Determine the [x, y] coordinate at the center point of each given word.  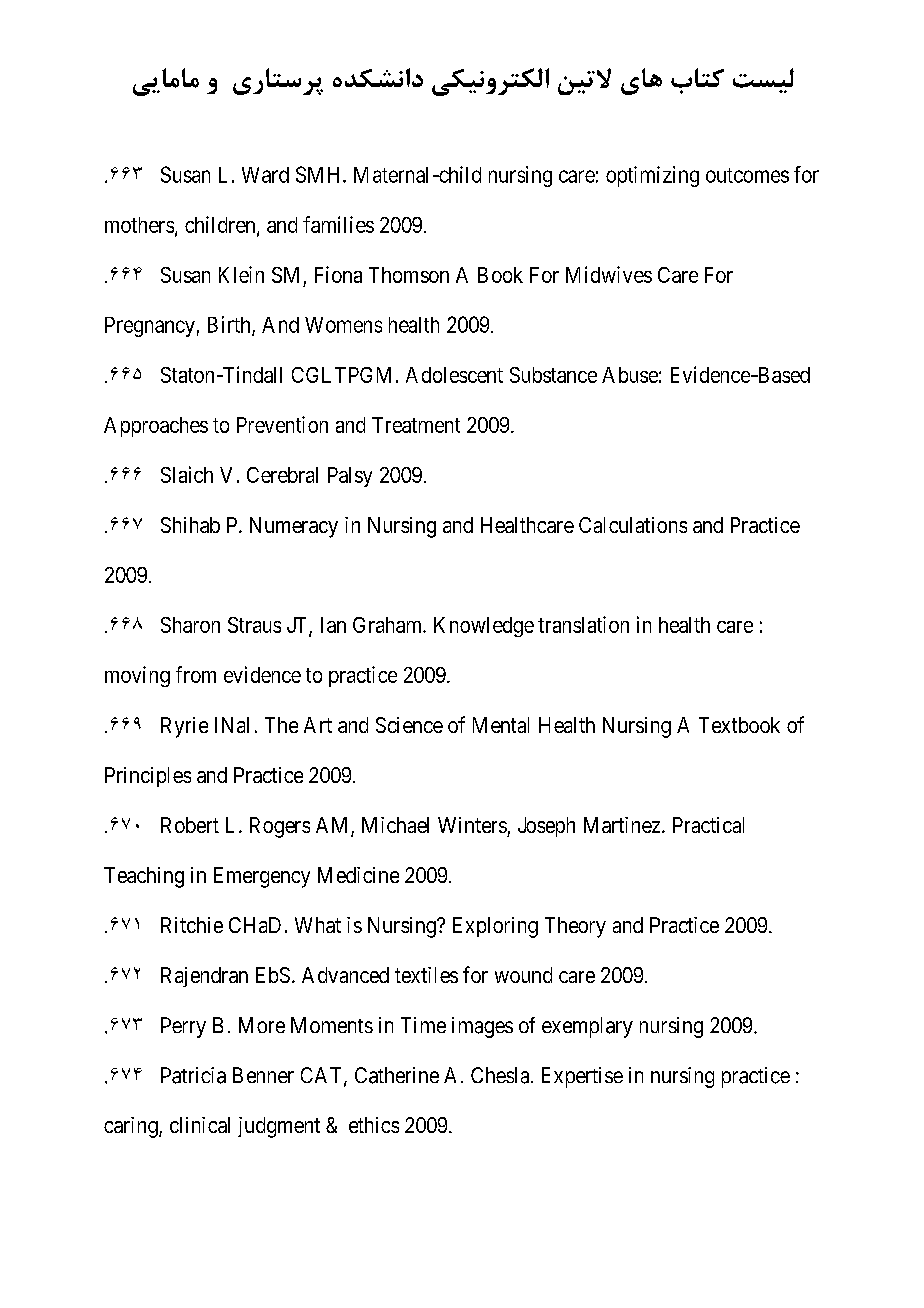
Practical [708, 825]
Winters [472, 825]
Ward [265, 175]
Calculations [633, 525]
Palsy [350, 477]
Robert [190, 825]
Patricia [193, 1075]
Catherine [397, 1075]
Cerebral [282, 475]
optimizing [652, 176]
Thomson [409, 275]
